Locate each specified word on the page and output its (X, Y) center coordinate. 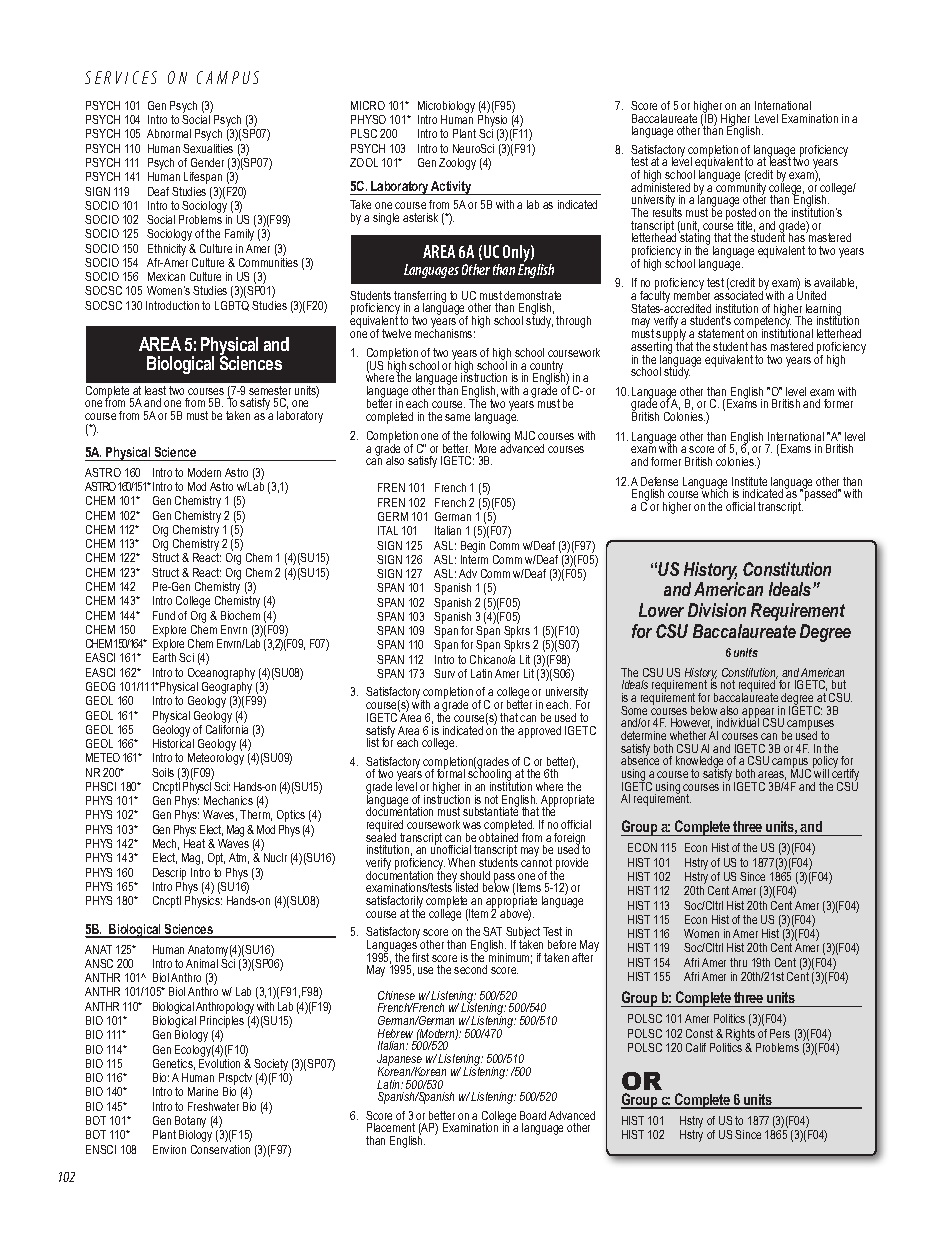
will (821, 772)
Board (533, 1115)
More (485, 448)
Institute (749, 481)
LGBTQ (232, 306)
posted (741, 214)
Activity (452, 188)
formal (451, 772)
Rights (740, 1035)
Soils (163, 772)
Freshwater (213, 1106)
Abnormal (169, 133)
